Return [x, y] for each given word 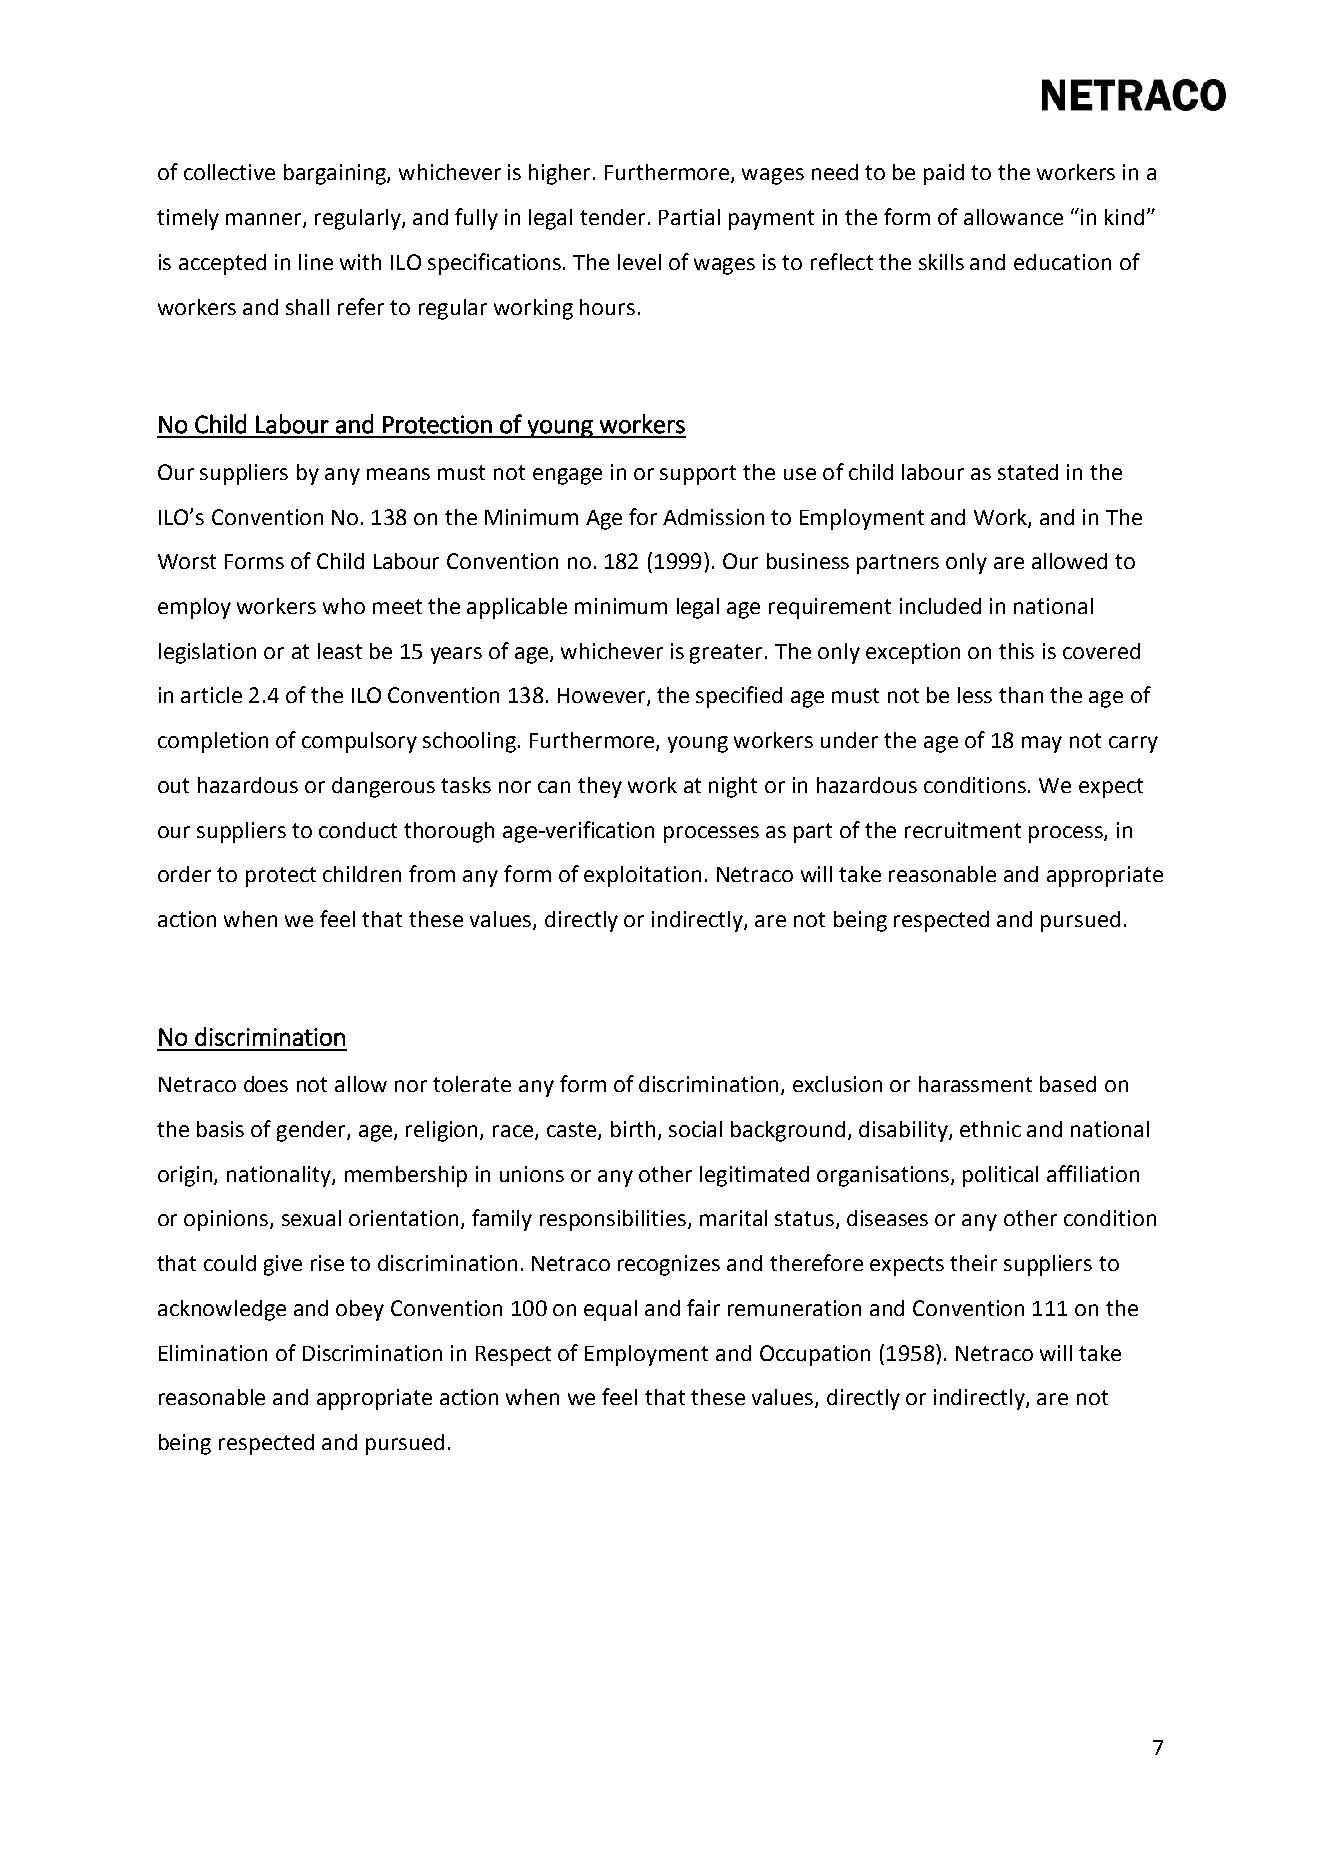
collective [229, 172]
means [398, 474]
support [698, 475]
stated [1028, 472]
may [1042, 744]
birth [633, 1129]
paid [944, 174]
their [973, 1263]
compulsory [359, 742]
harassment [975, 1084]
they [600, 787]
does [266, 1084]
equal [610, 1310]
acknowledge [222, 1310]
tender [614, 217]
